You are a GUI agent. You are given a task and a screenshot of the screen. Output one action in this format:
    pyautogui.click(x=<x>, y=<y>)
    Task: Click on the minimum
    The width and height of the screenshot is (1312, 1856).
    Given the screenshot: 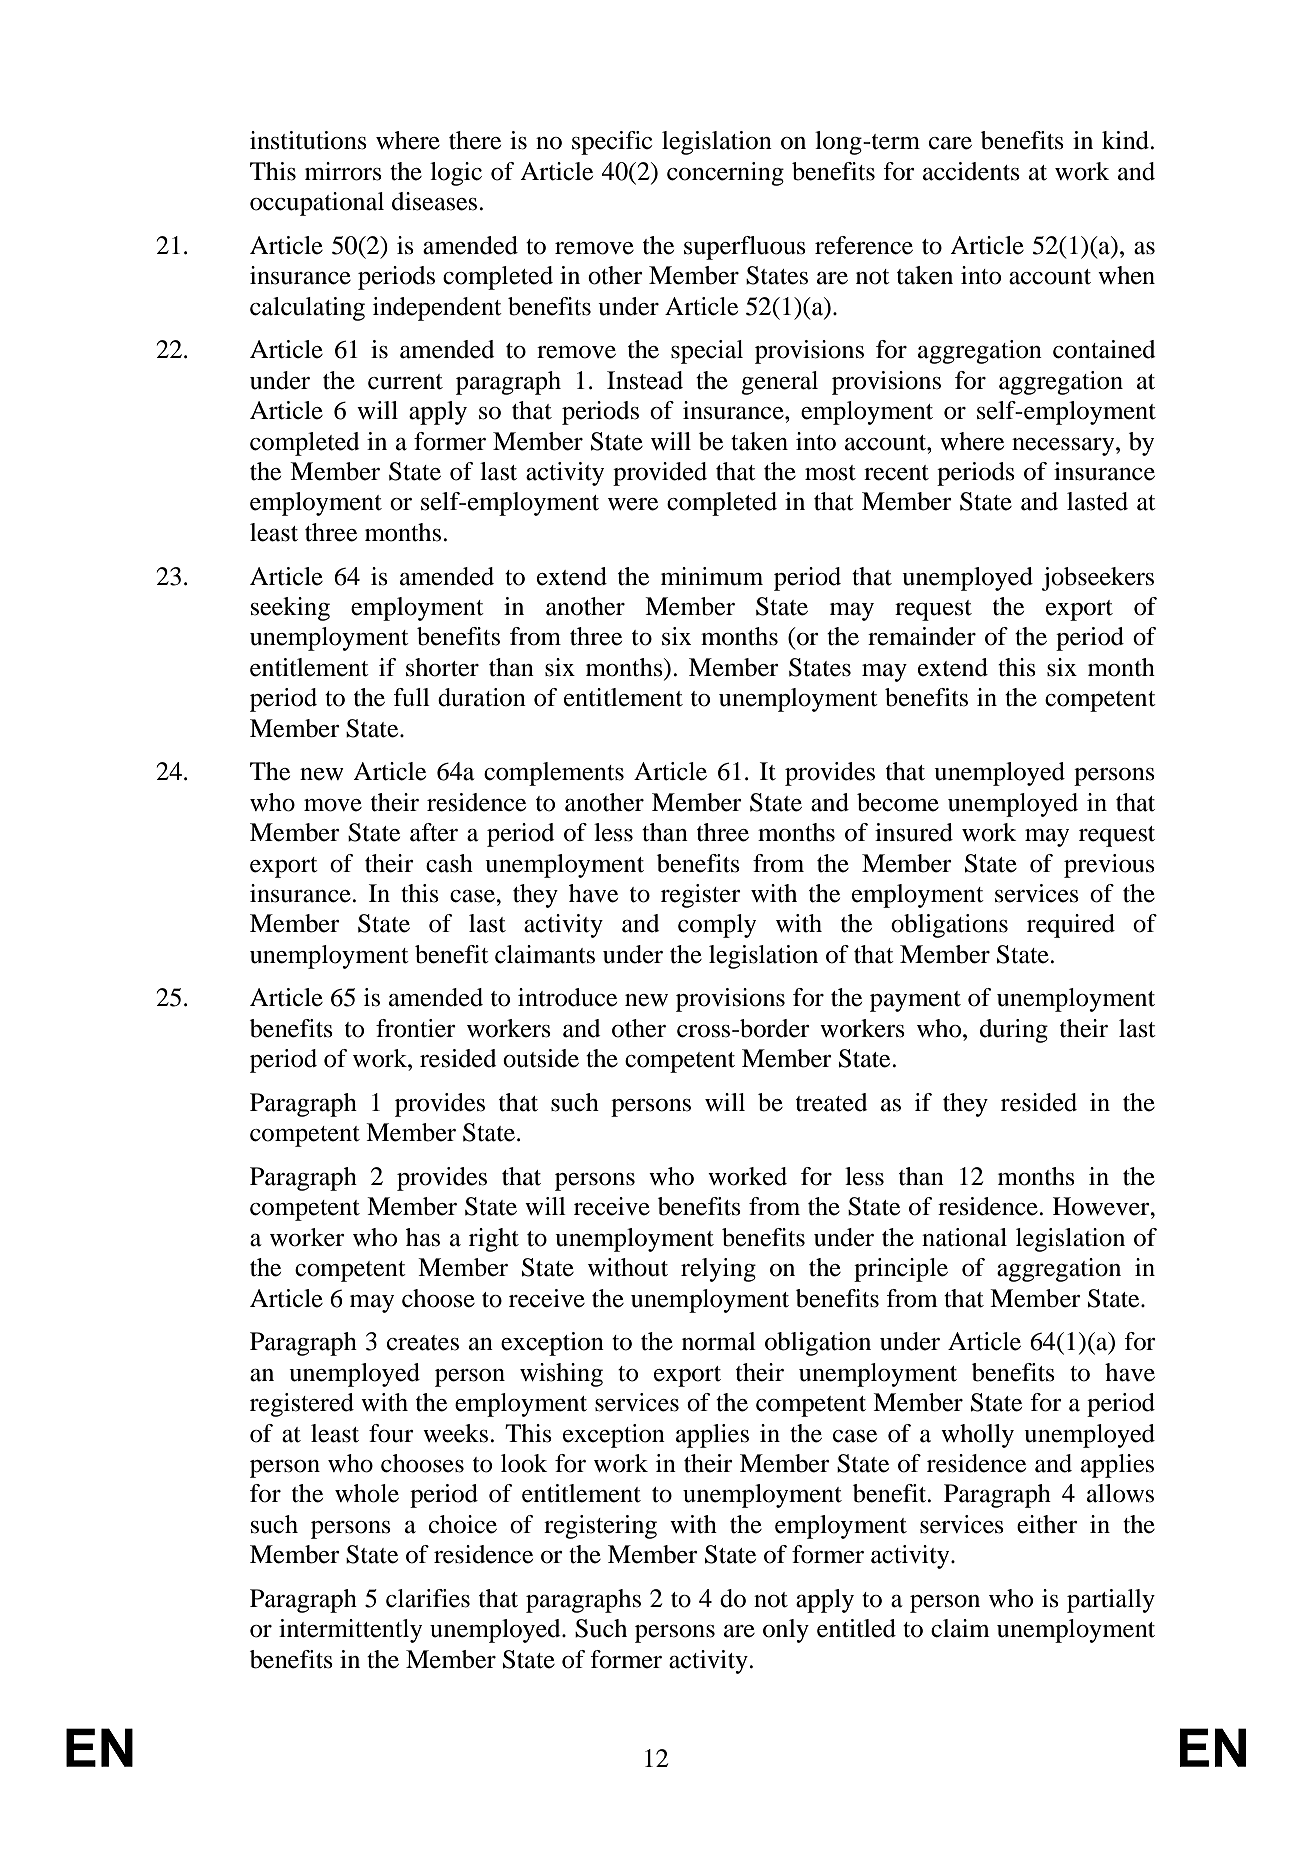 What is the action you would take?
    pyautogui.click(x=712, y=576)
